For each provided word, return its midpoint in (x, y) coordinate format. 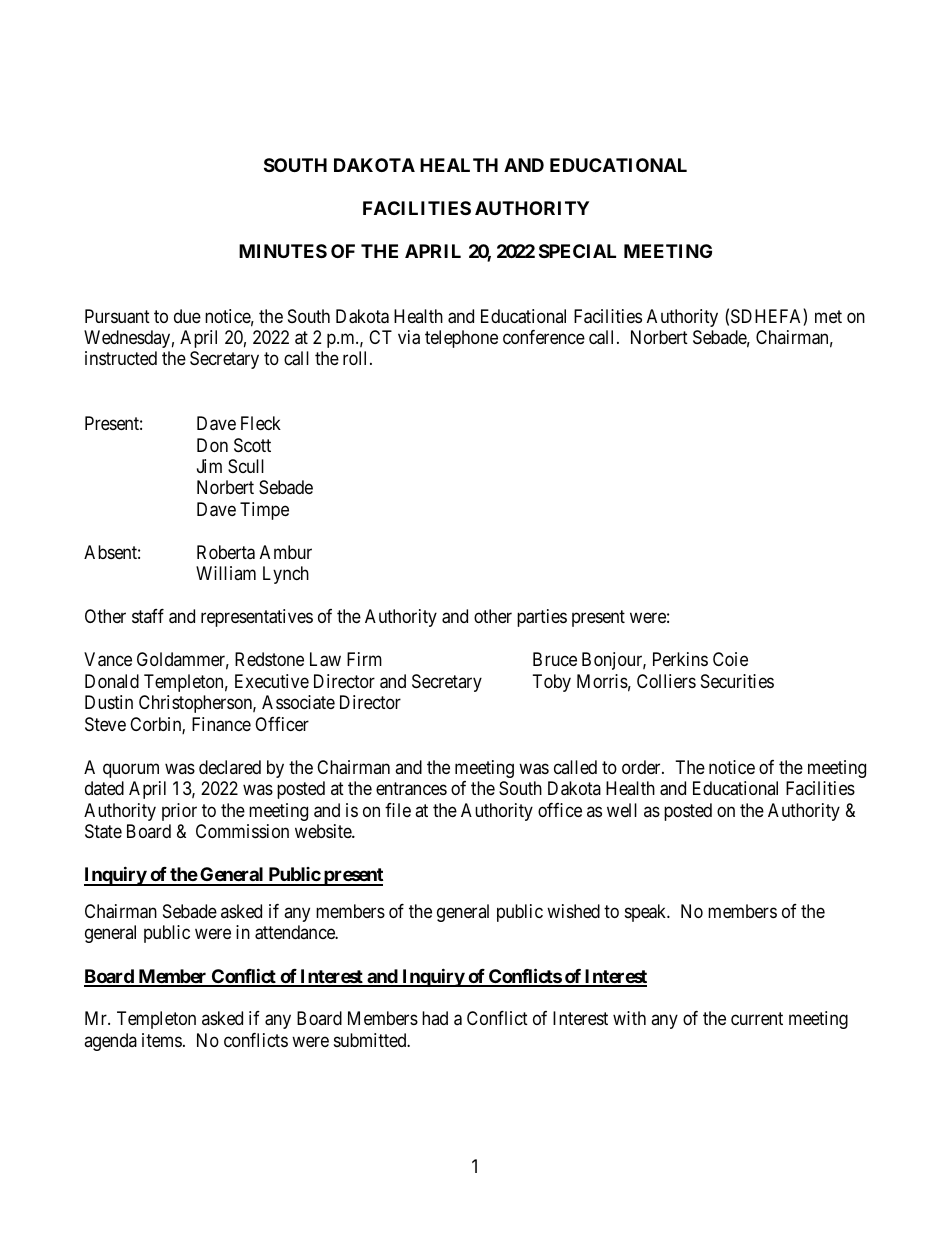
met (828, 316)
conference (544, 337)
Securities (737, 681)
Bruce (555, 659)
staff (148, 616)
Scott (252, 445)
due (187, 316)
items (162, 1040)
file (398, 810)
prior (179, 812)
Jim (209, 466)
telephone (461, 339)
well (622, 810)
